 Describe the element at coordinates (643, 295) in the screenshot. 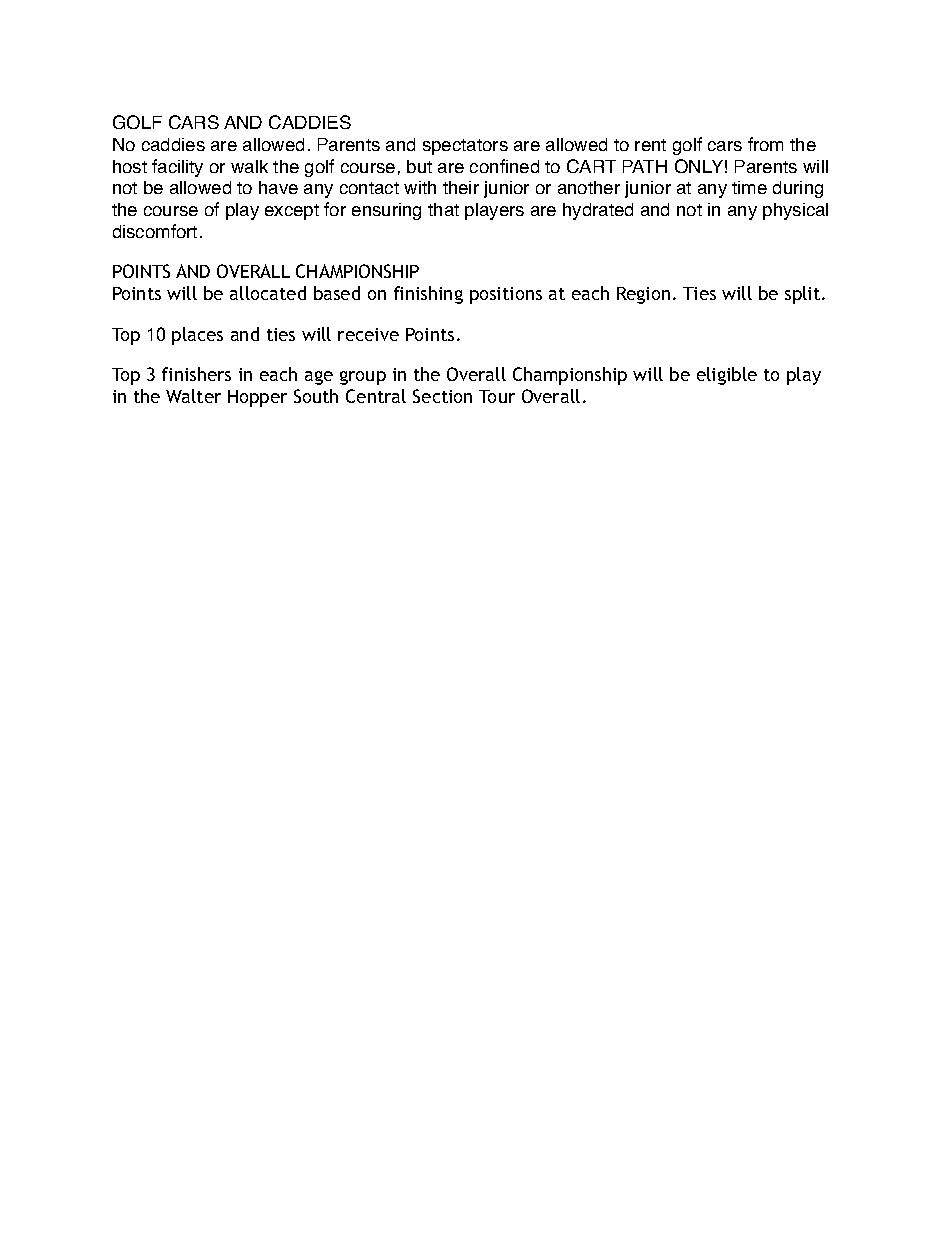

I see `Region` at that location.
